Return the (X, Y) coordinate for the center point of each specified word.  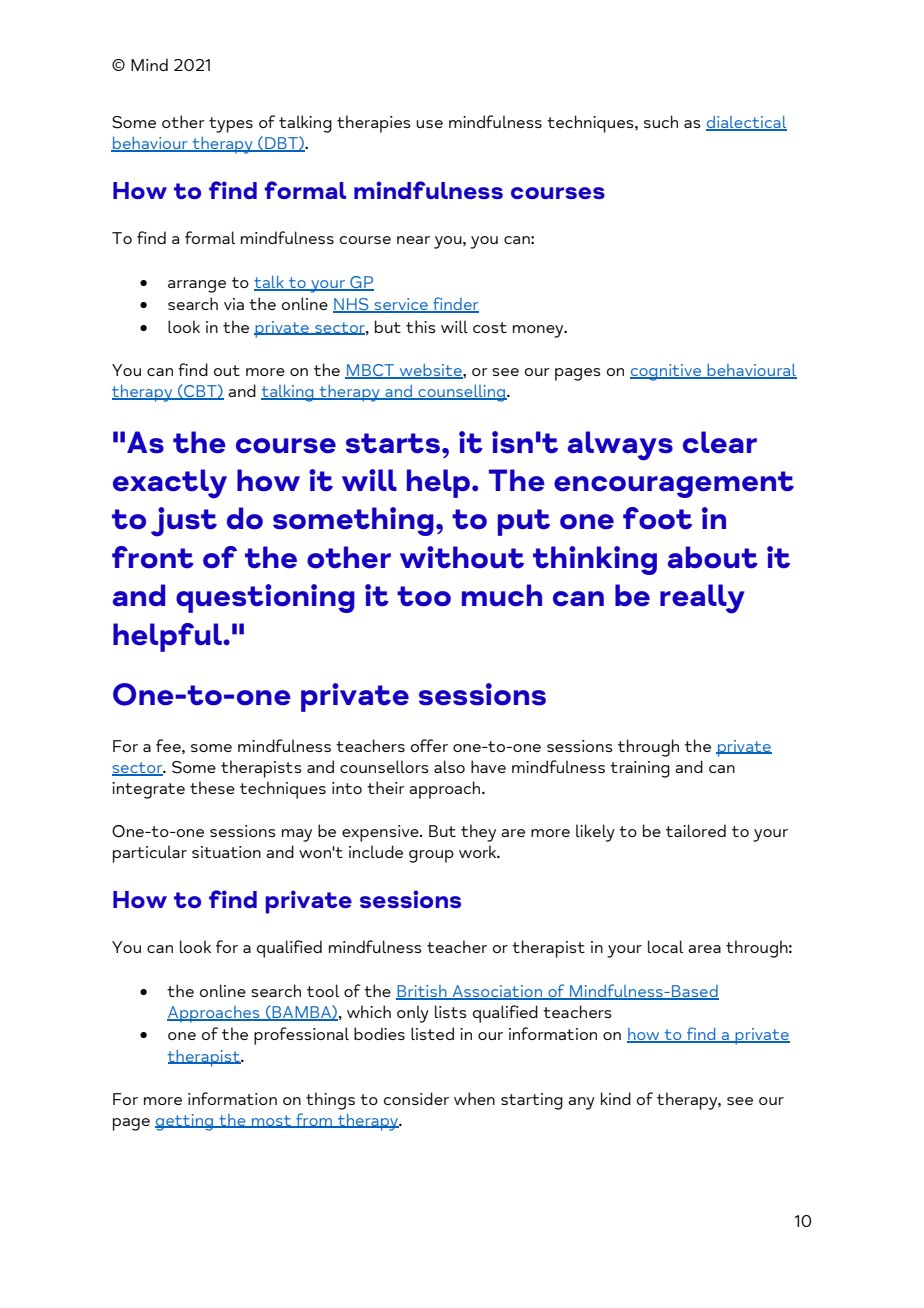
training (640, 769)
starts (393, 443)
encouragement (674, 484)
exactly (170, 484)
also (449, 766)
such (661, 121)
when (474, 1098)
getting (185, 1122)
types (231, 125)
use (429, 124)
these (212, 787)
